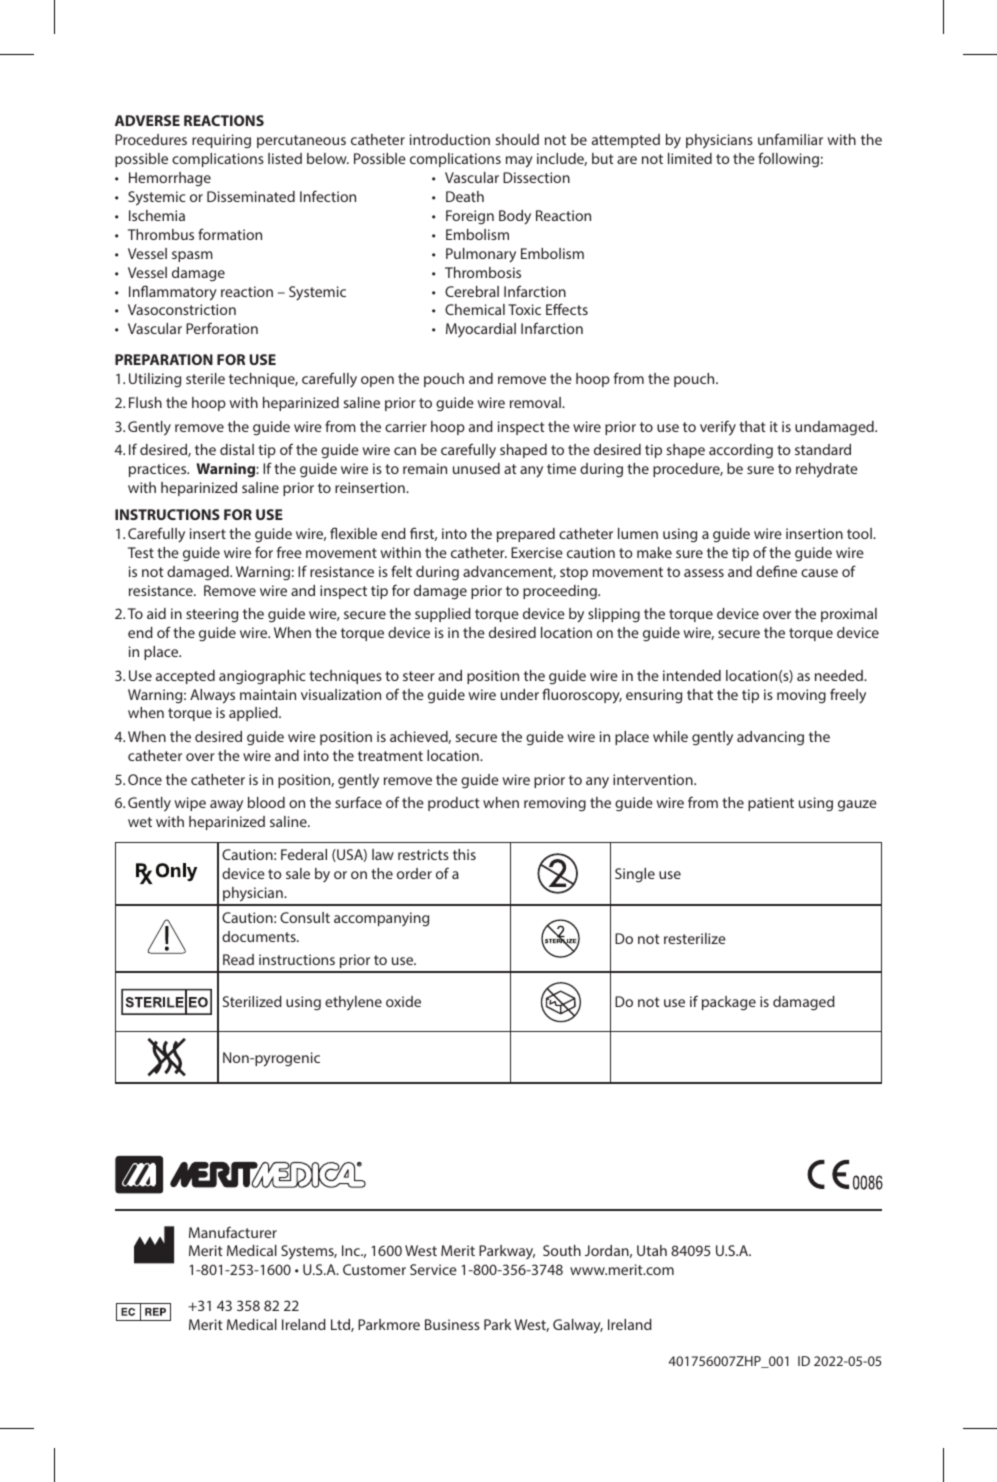  What do you see at coordinates (233, 1232) in the image?
I see `Manufacturer` at bounding box center [233, 1232].
